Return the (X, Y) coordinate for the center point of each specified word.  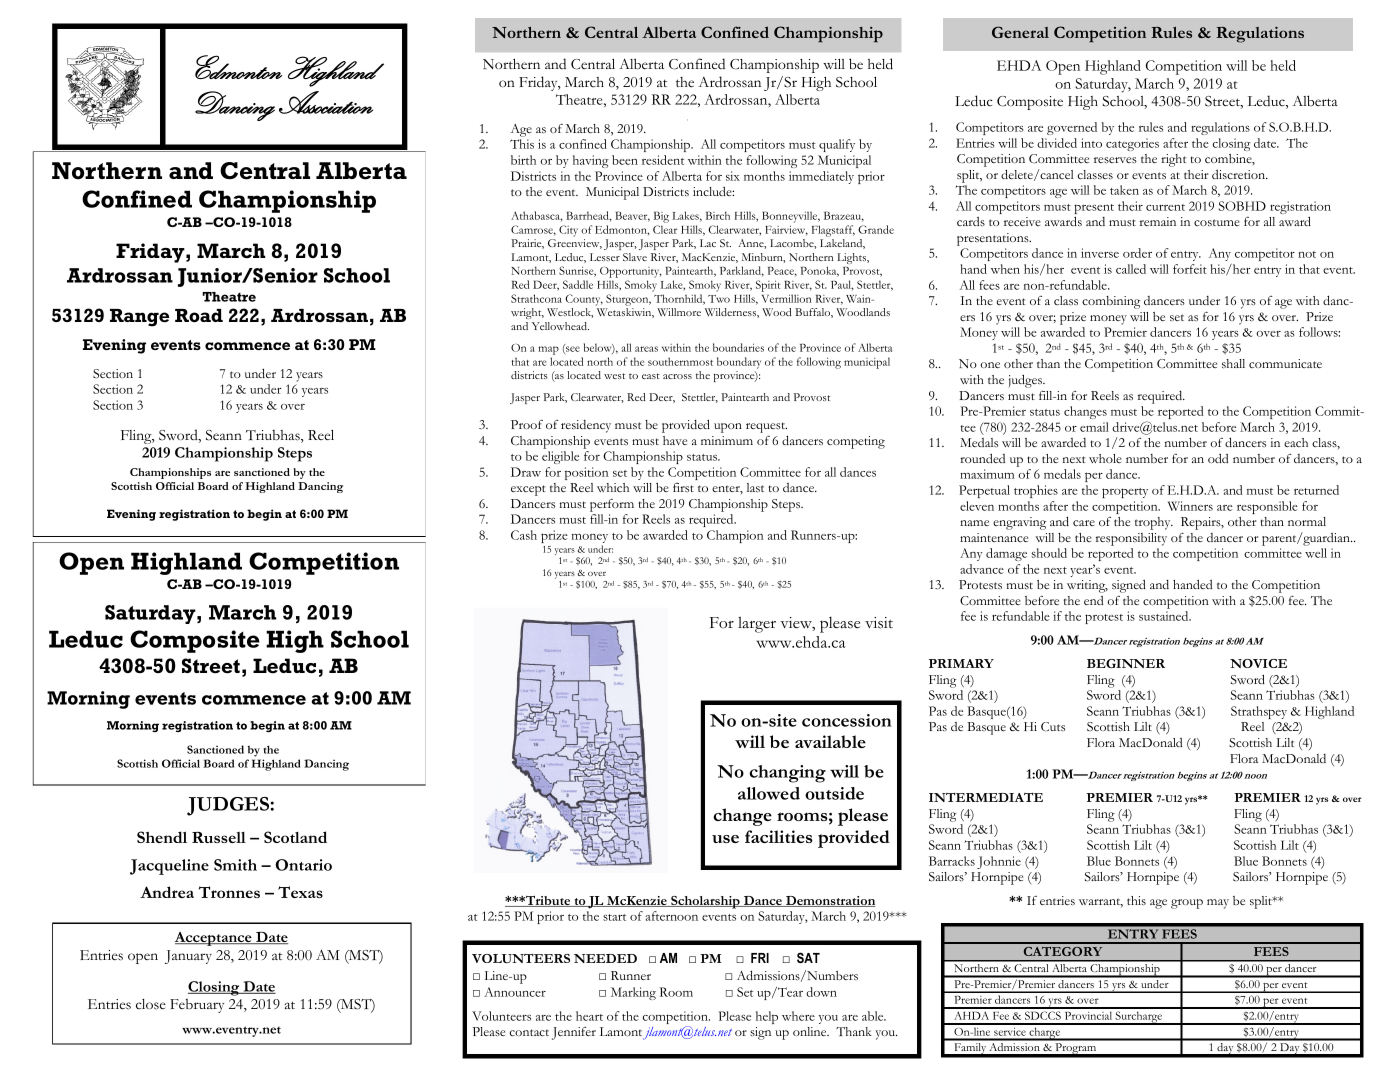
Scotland (295, 837)
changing (787, 774)
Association (326, 102)
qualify (837, 145)
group (1187, 904)
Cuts (1053, 726)
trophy (1154, 523)
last (755, 487)
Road (199, 316)
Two (719, 299)
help (767, 1017)
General (1020, 32)
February (197, 1005)
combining (1111, 302)
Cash (524, 535)
